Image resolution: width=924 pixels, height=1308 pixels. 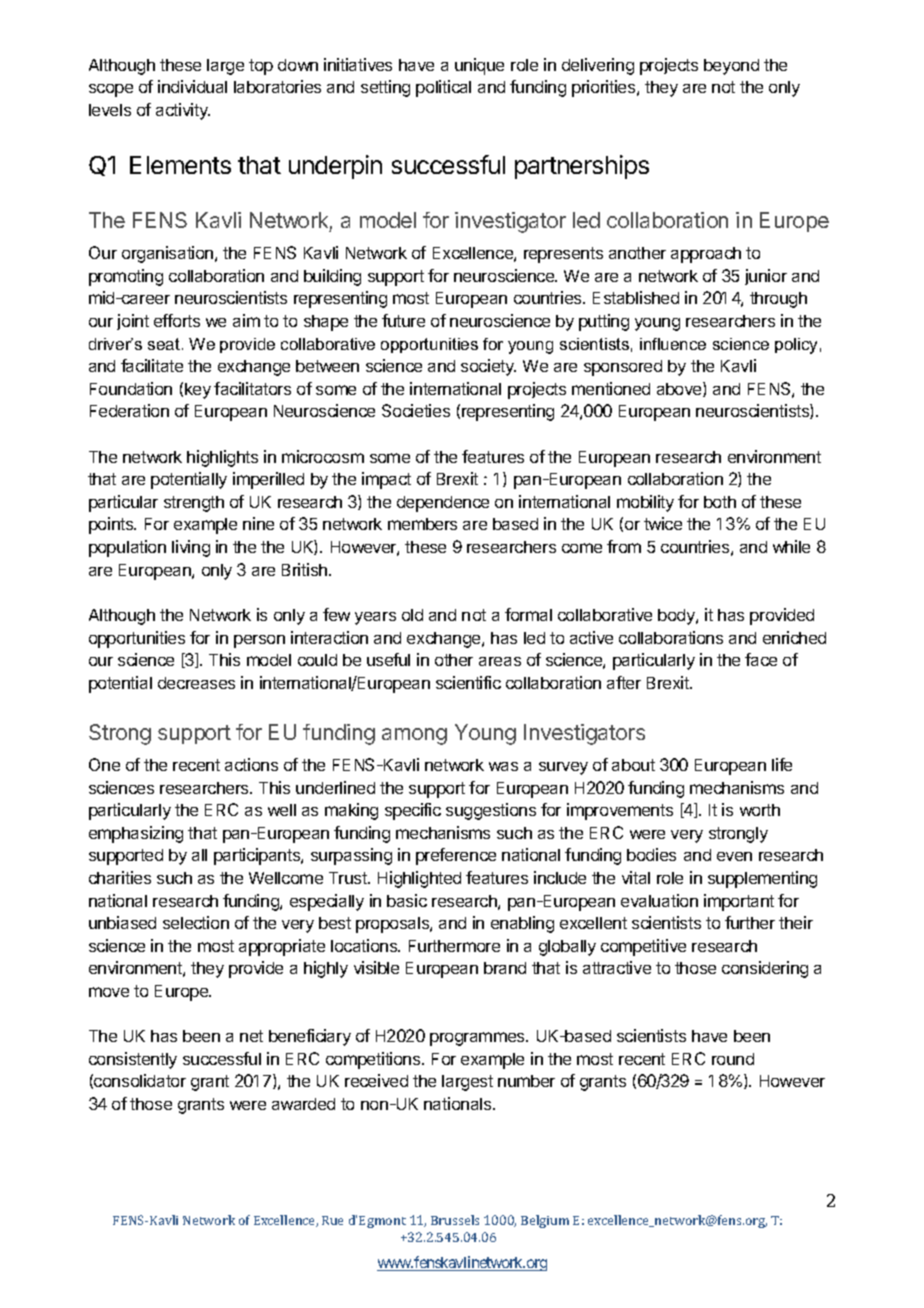 I want to click on living, so click(x=191, y=548).
